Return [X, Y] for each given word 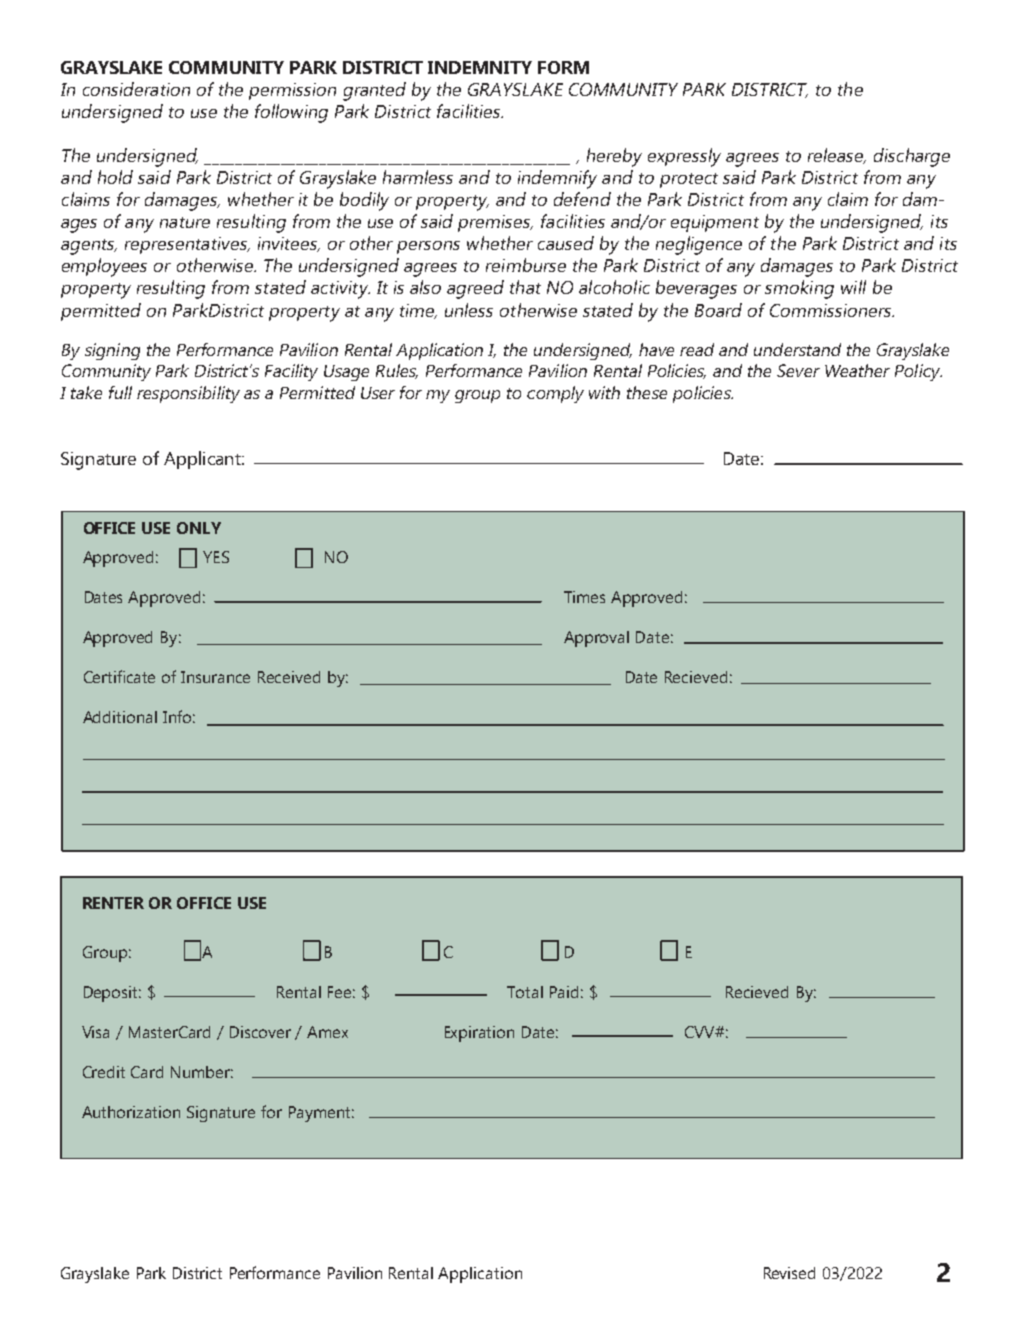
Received [289, 677]
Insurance [215, 677]
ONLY [199, 528]
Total [525, 992]
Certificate [119, 676]
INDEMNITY [480, 67]
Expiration [479, 1034]
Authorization [131, 1112]
